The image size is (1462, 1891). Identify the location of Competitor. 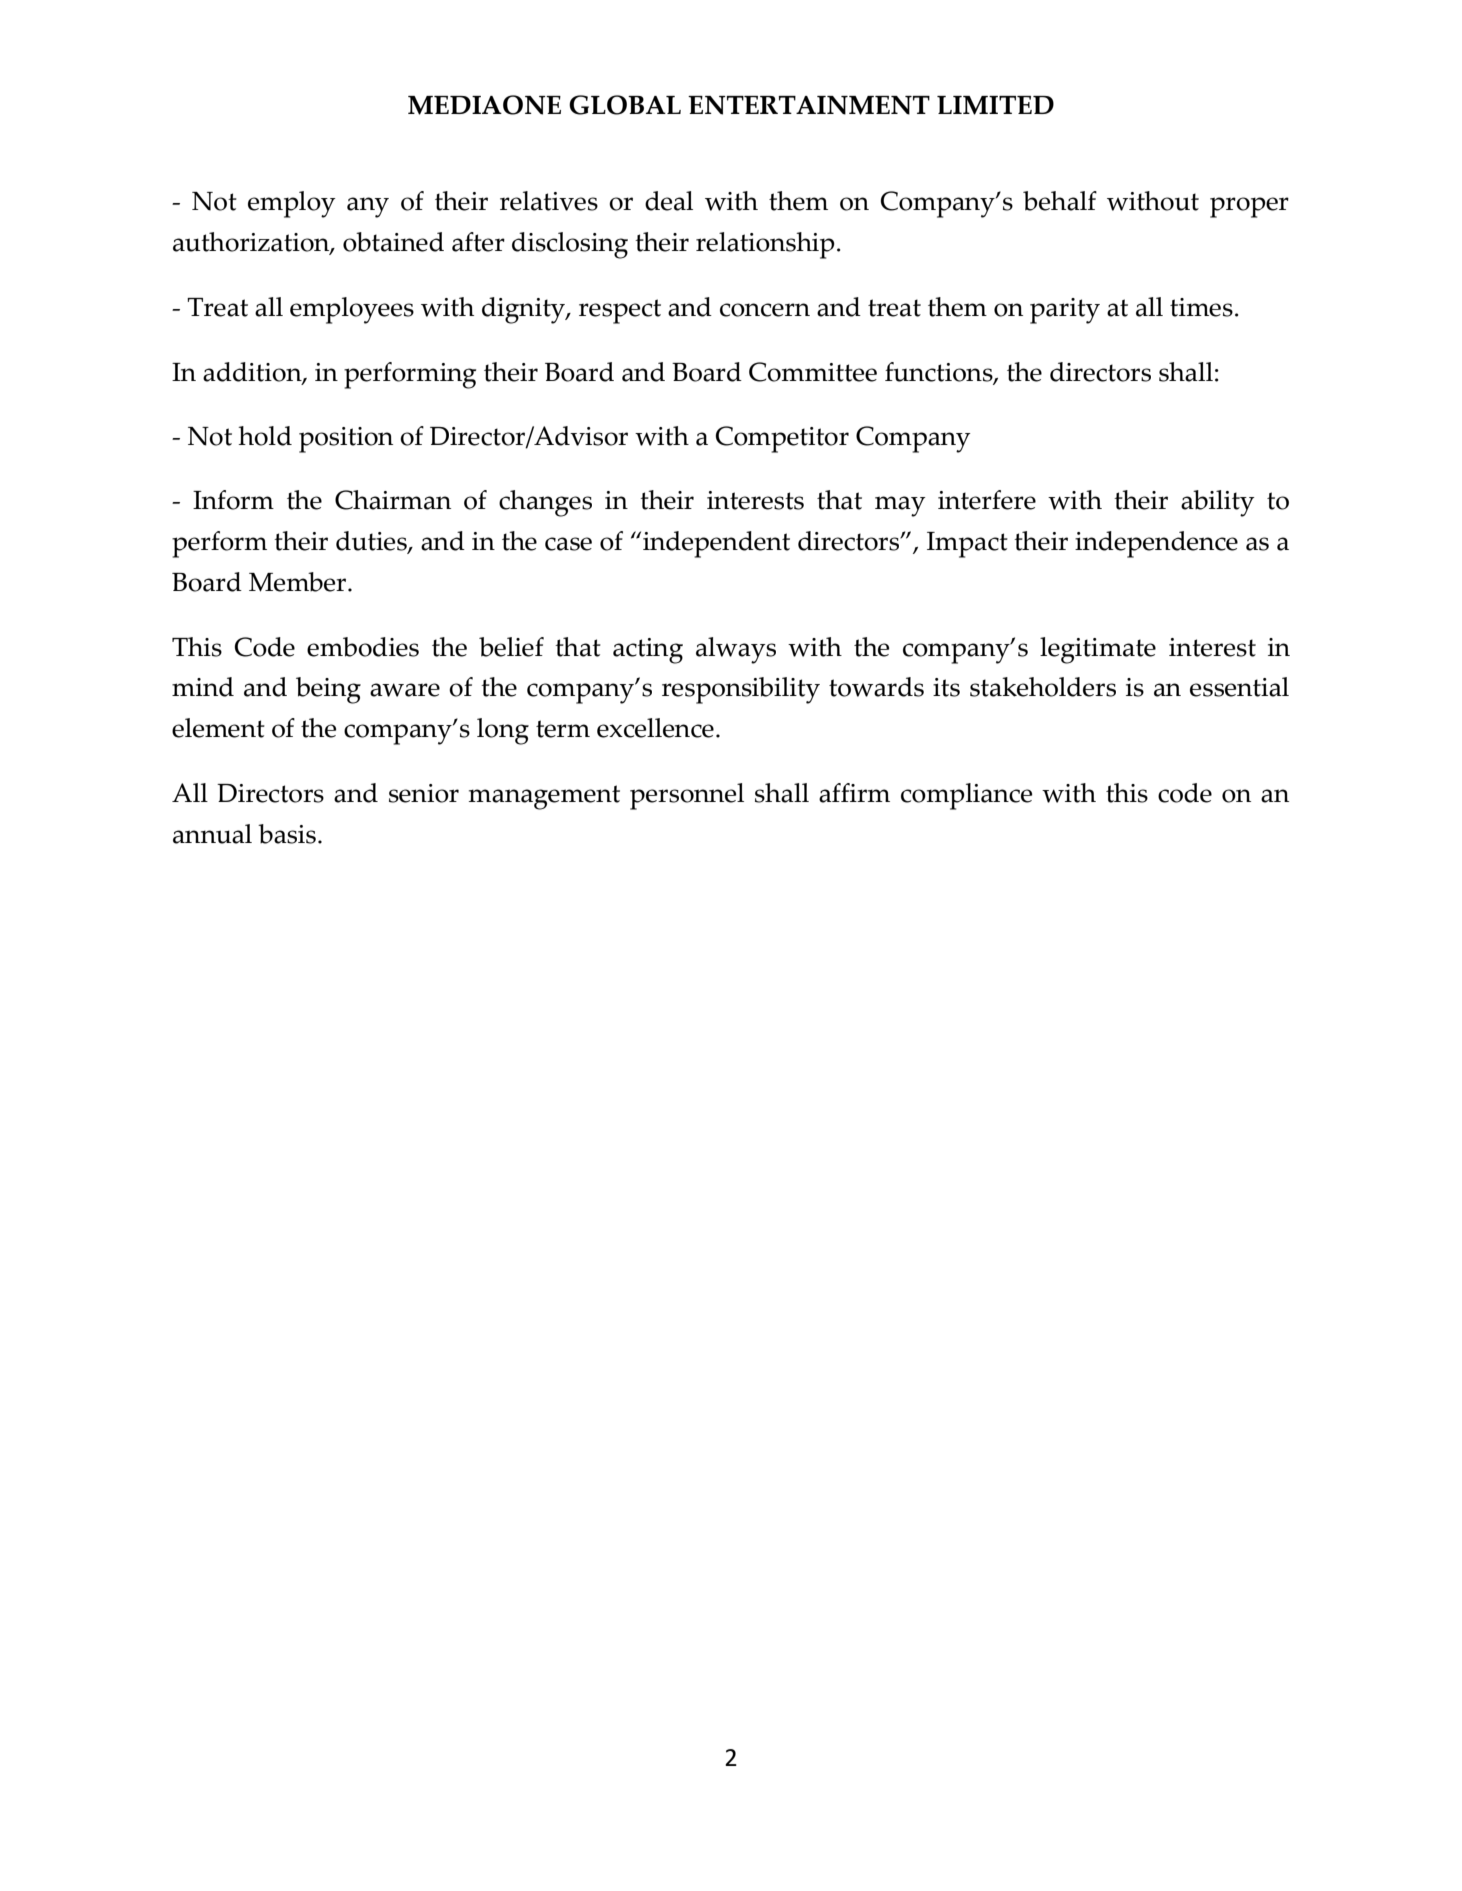
(782, 439).
